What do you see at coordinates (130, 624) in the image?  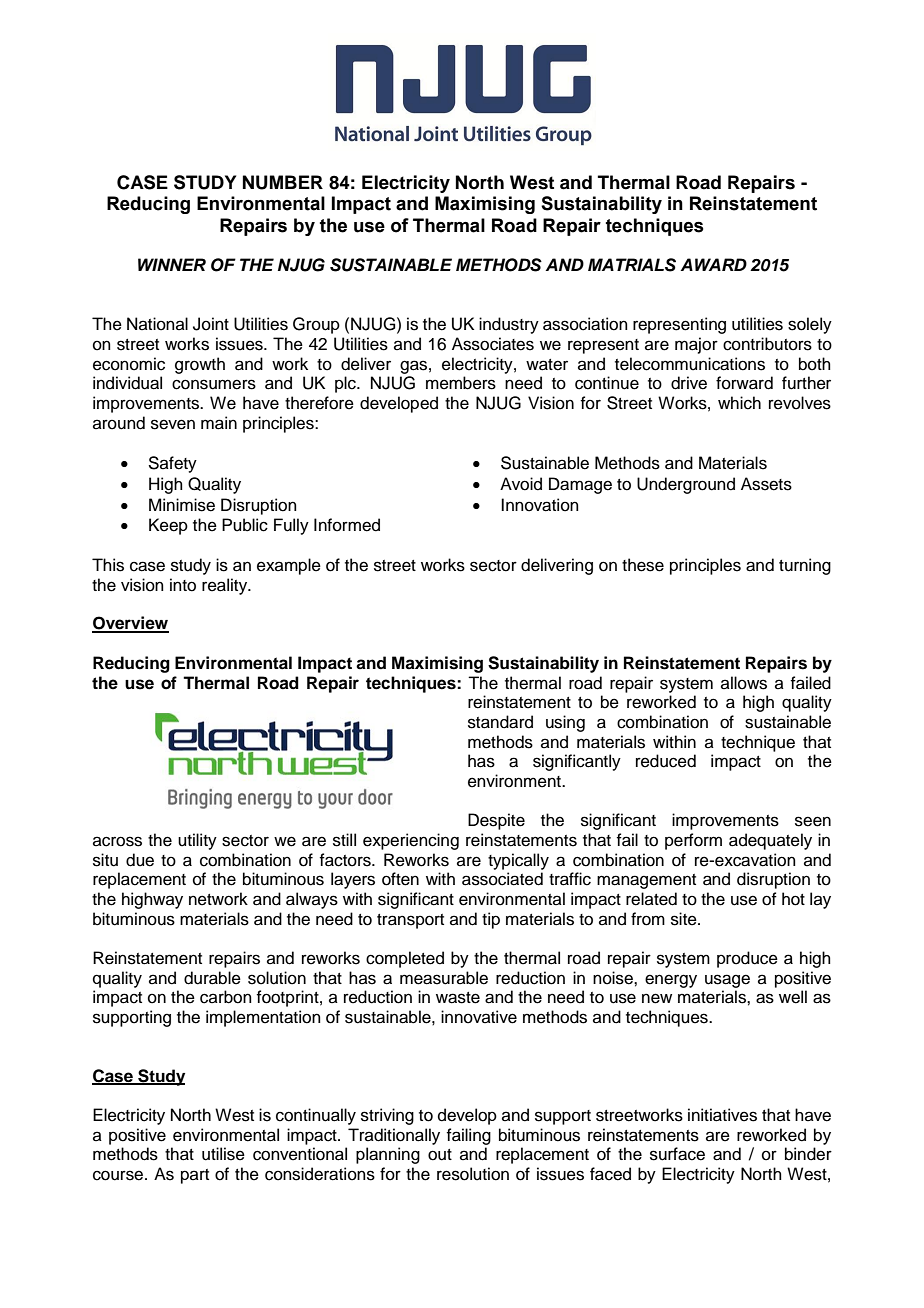 I see `Overview` at bounding box center [130, 624].
